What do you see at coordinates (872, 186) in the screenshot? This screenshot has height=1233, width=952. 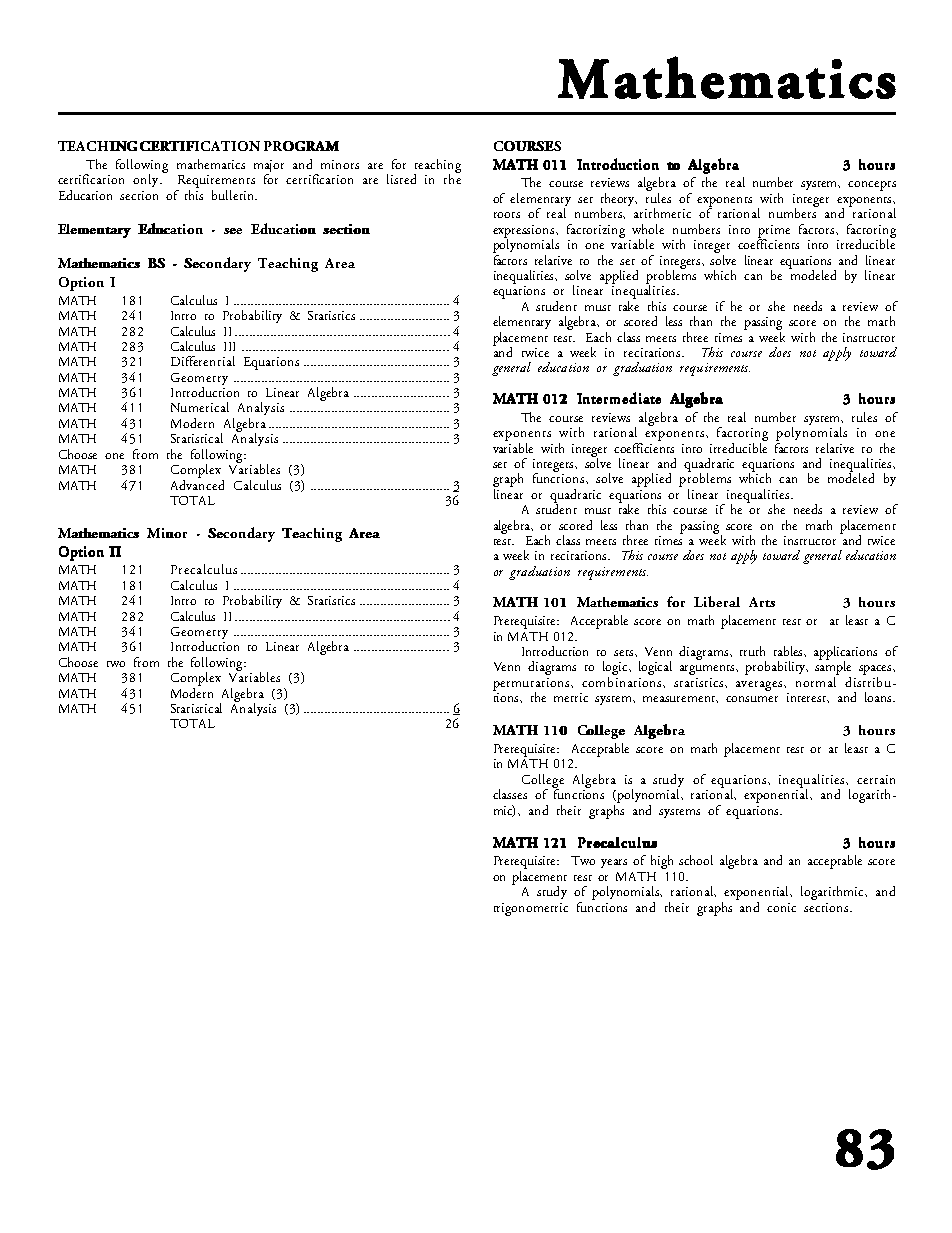 I see `concepts` at bounding box center [872, 186].
